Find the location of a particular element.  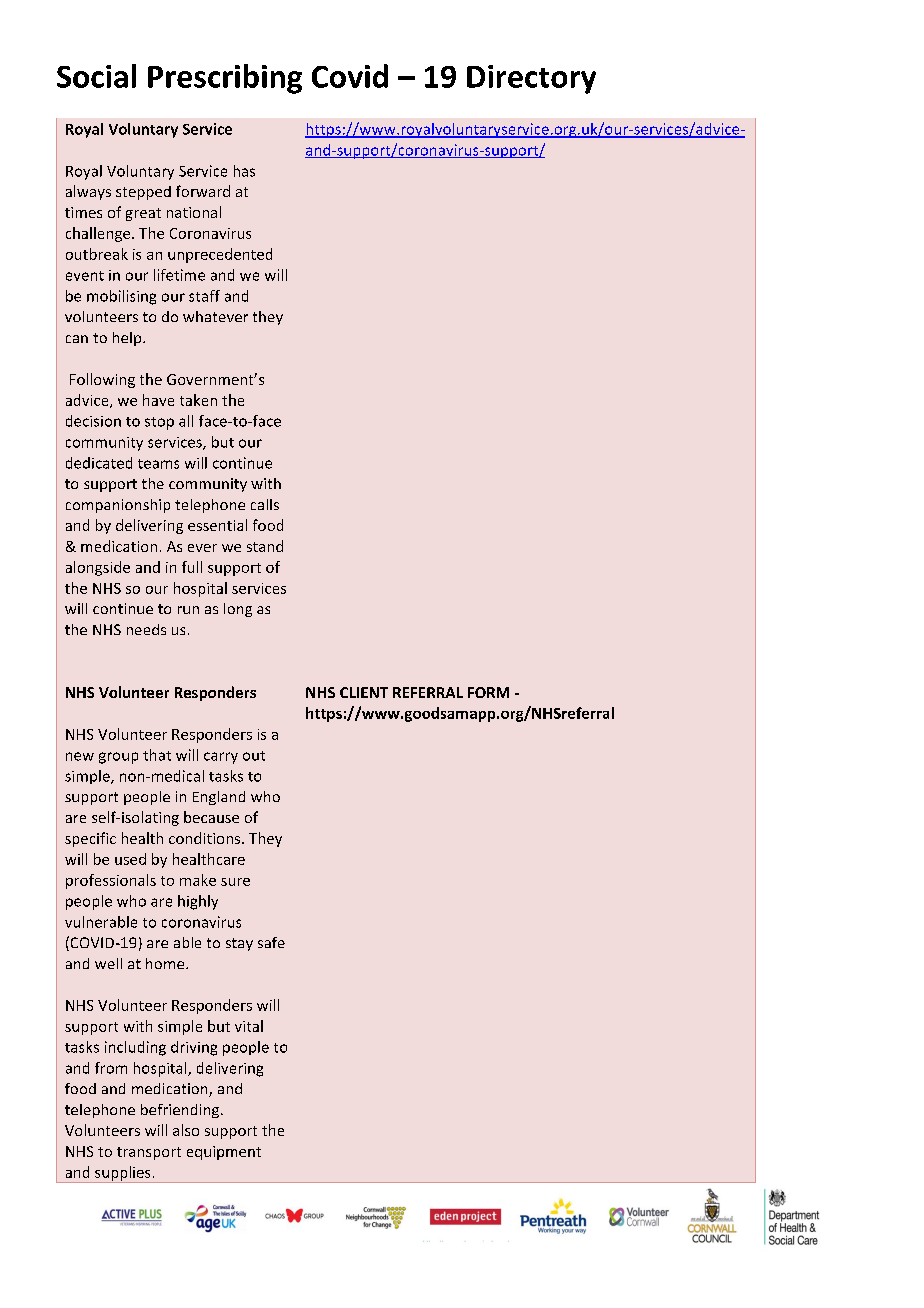

needs is located at coordinates (146, 629).
